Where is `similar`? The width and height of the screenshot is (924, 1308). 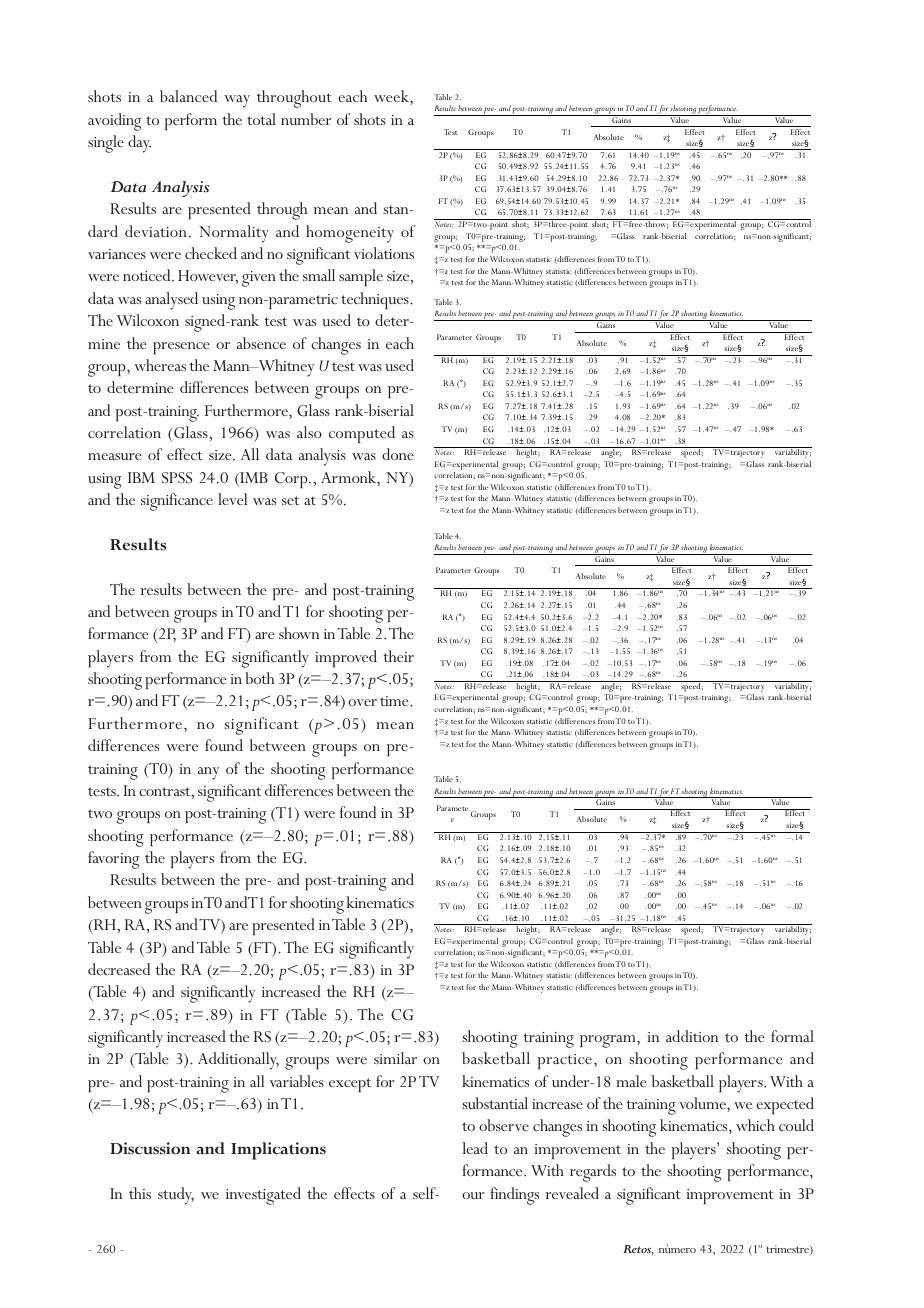 similar is located at coordinates (395, 1058).
